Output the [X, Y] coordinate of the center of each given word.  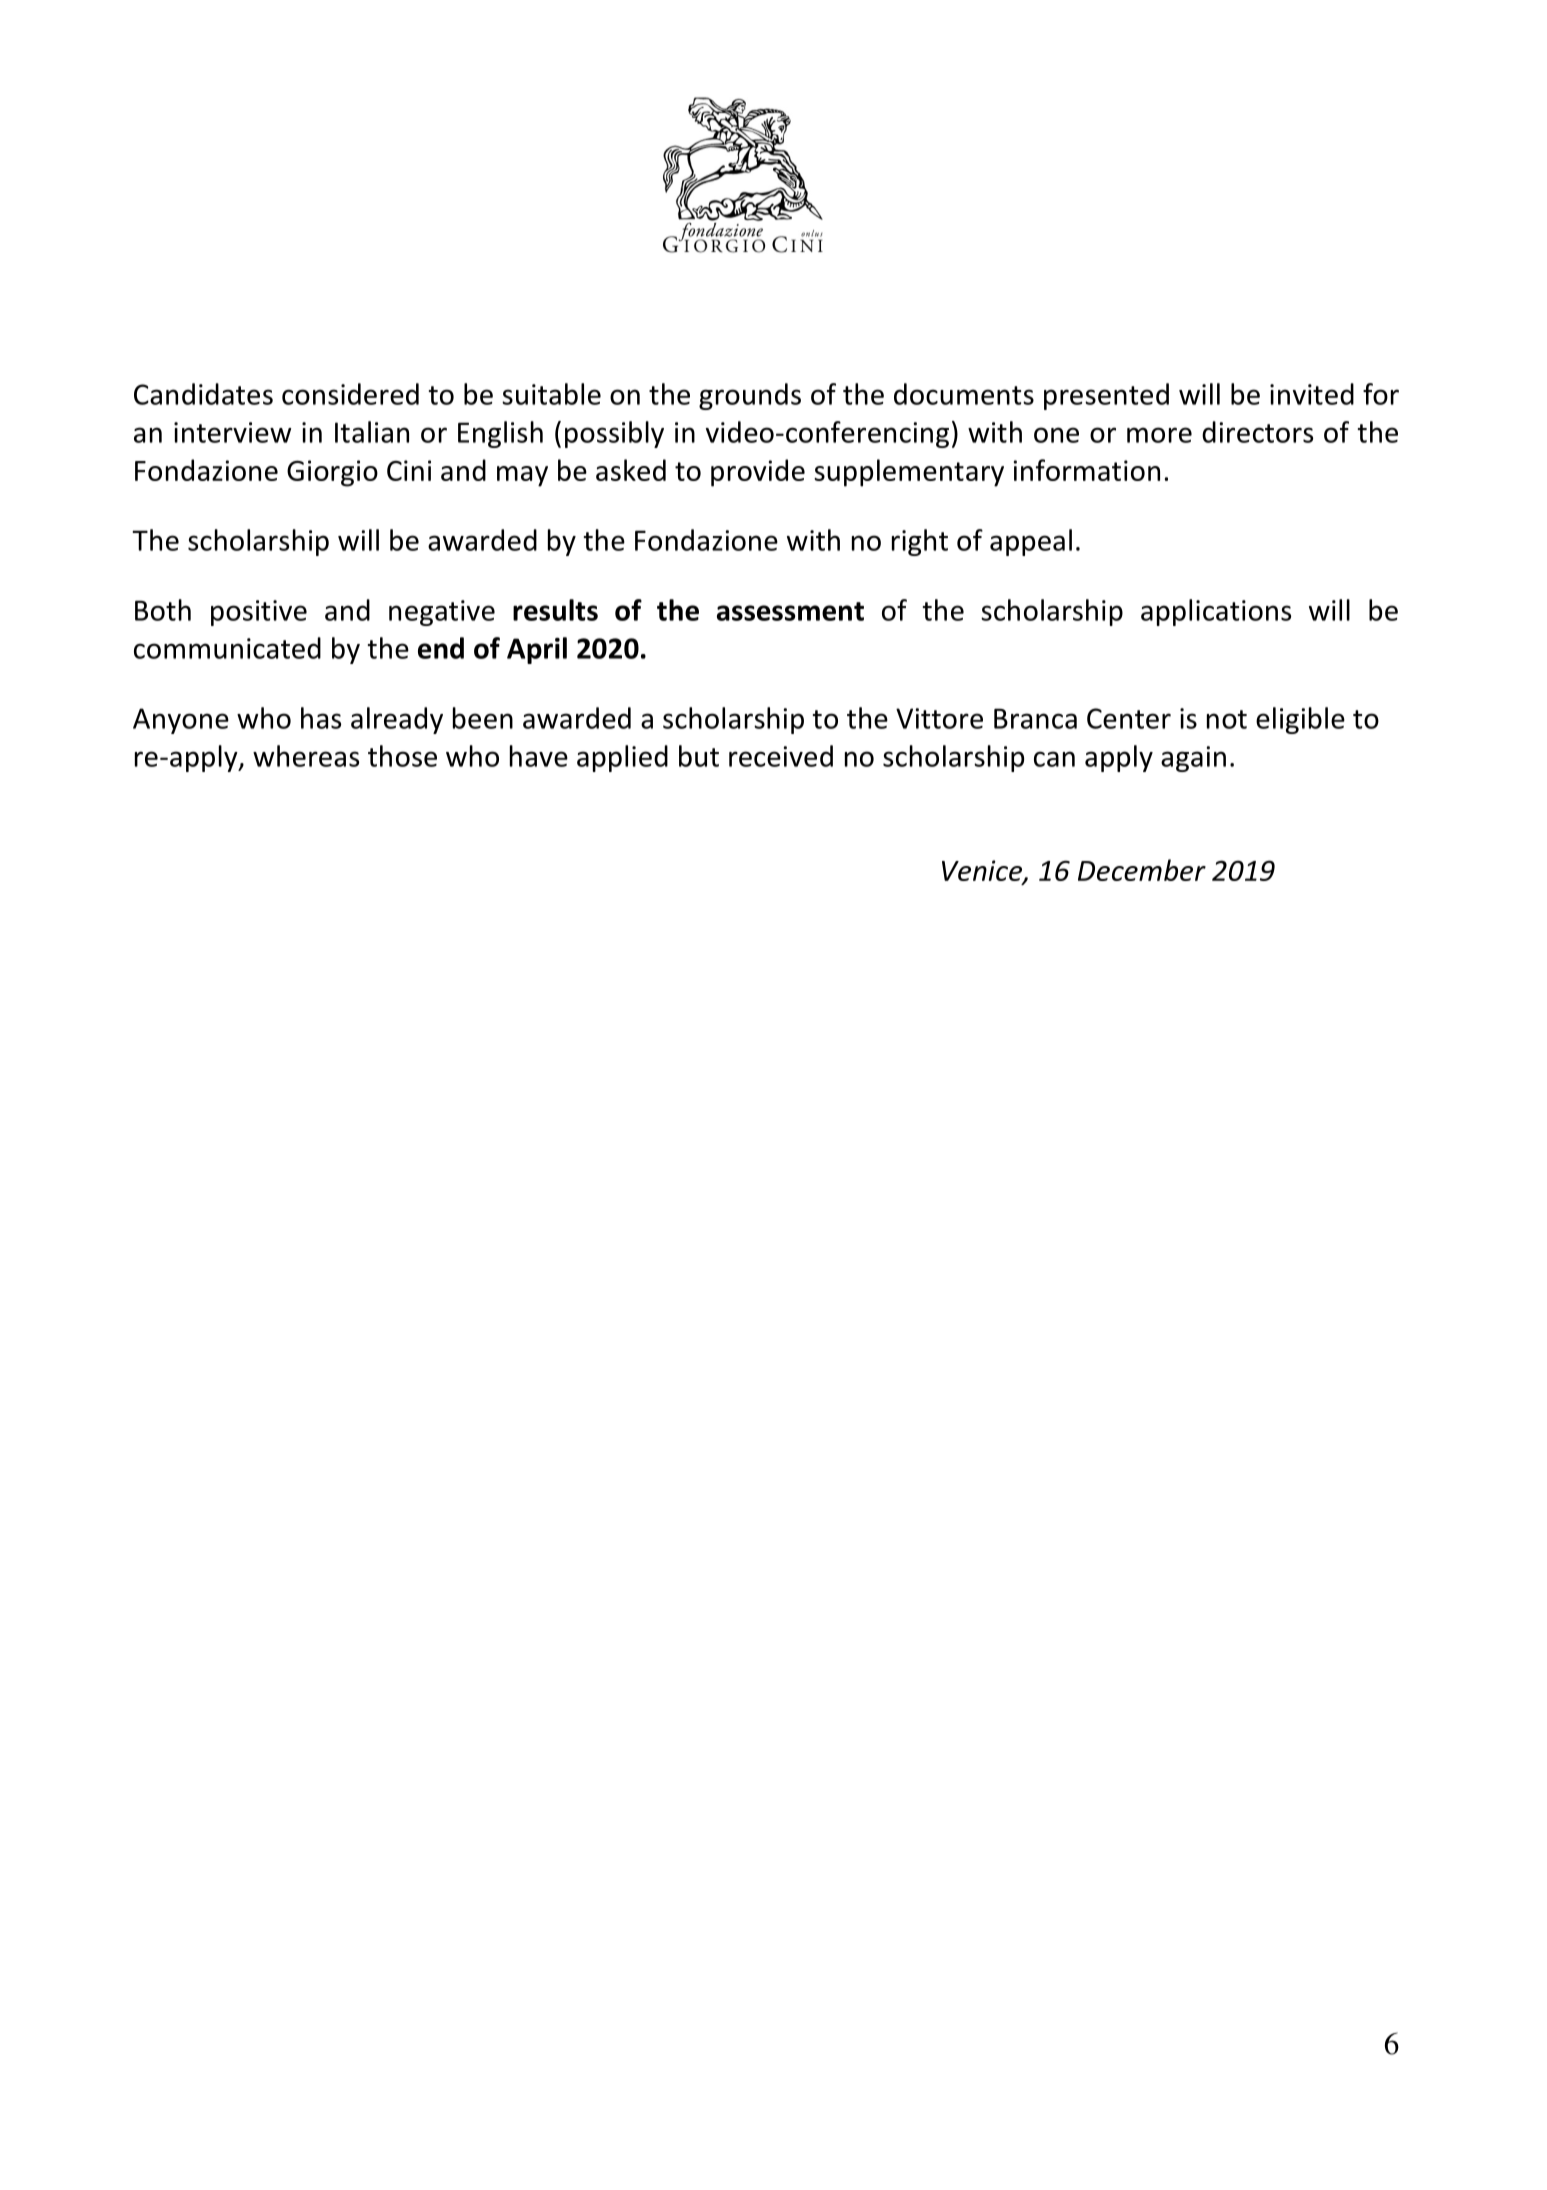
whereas [306, 756]
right [920, 542]
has [321, 718]
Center [1129, 718]
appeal [1031, 542]
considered [350, 394]
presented [1106, 396]
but [699, 756]
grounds [750, 396]
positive [259, 613]
